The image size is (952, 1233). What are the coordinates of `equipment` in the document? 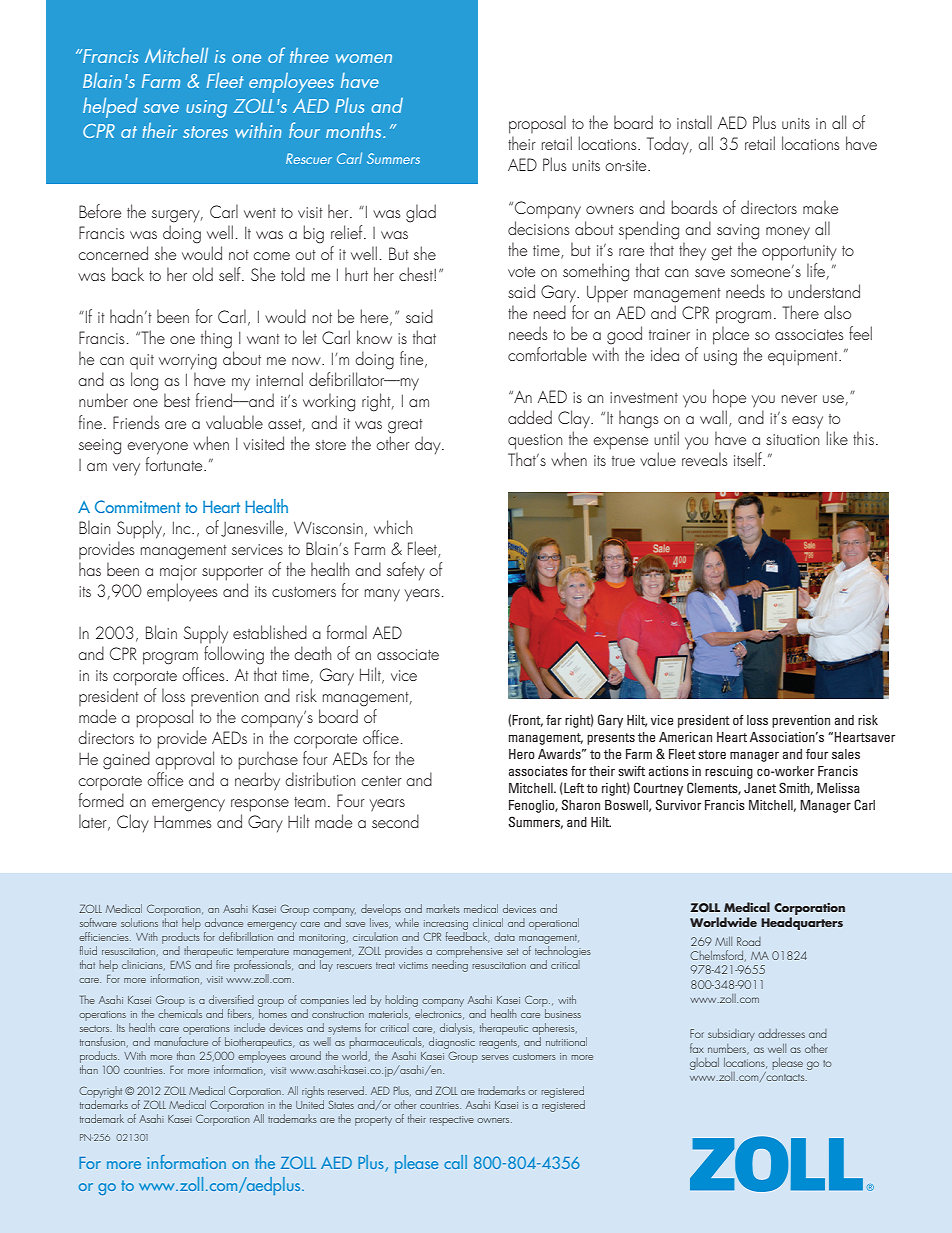 It's located at (804, 358).
